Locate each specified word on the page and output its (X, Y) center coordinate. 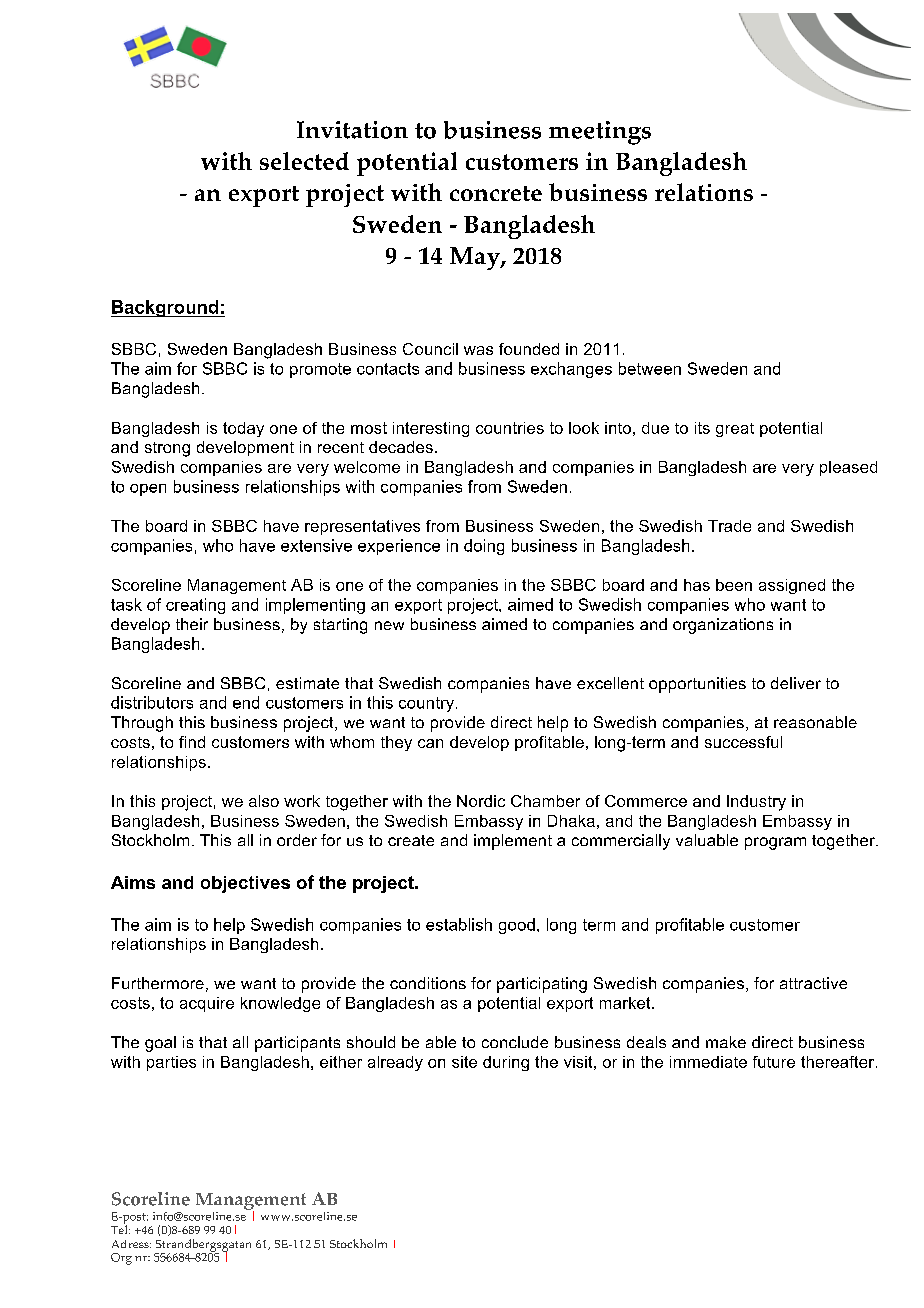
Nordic (481, 801)
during (506, 1063)
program (775, 843)
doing (484, 547)
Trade (729, 526)
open (148, 490)
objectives (245, 884)
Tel (120, 1228)
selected (304, 161)
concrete (496, 193)
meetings (600, 133)
